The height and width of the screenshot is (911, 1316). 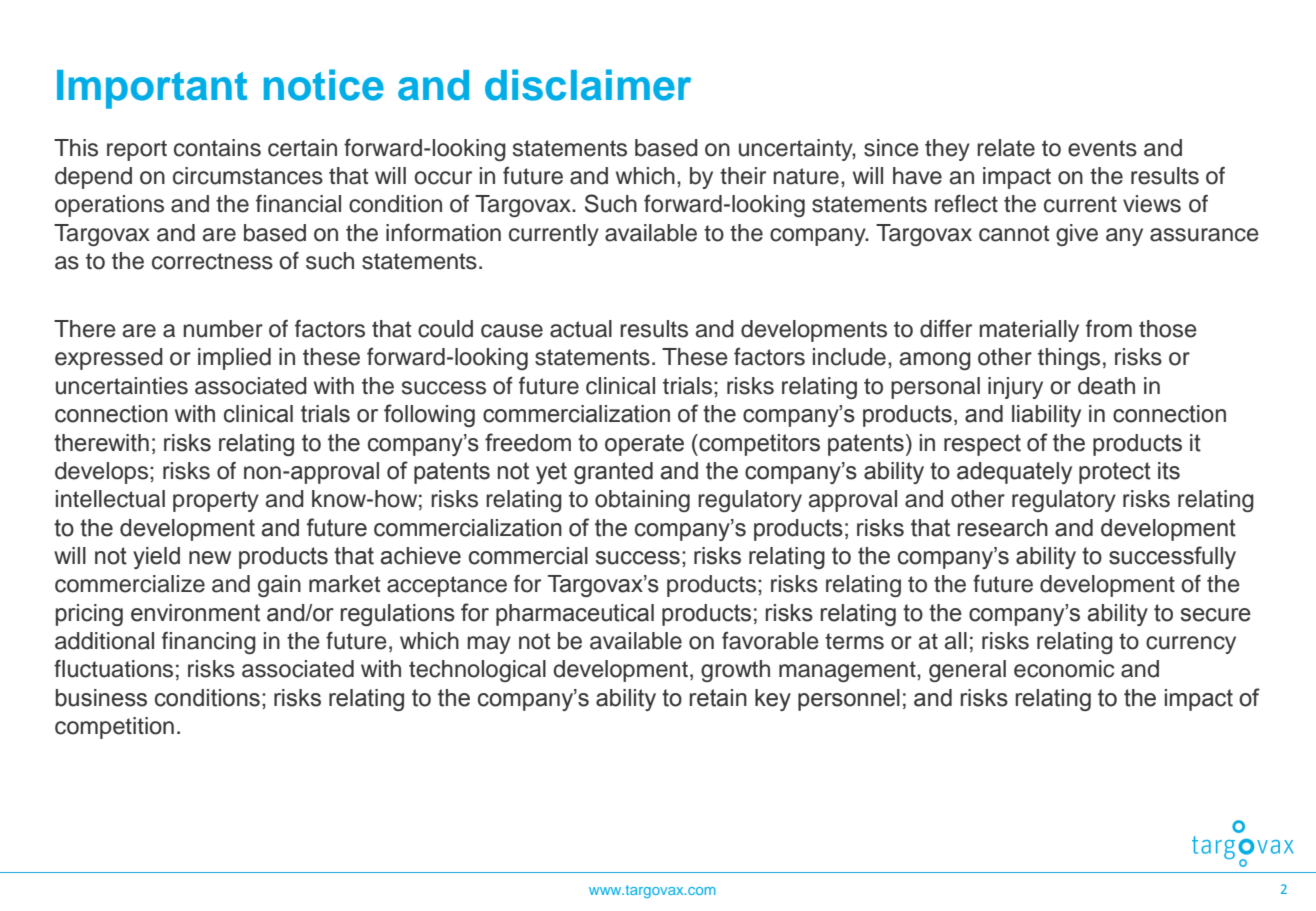 I want to click on retain, so click(x=718, y=698).
